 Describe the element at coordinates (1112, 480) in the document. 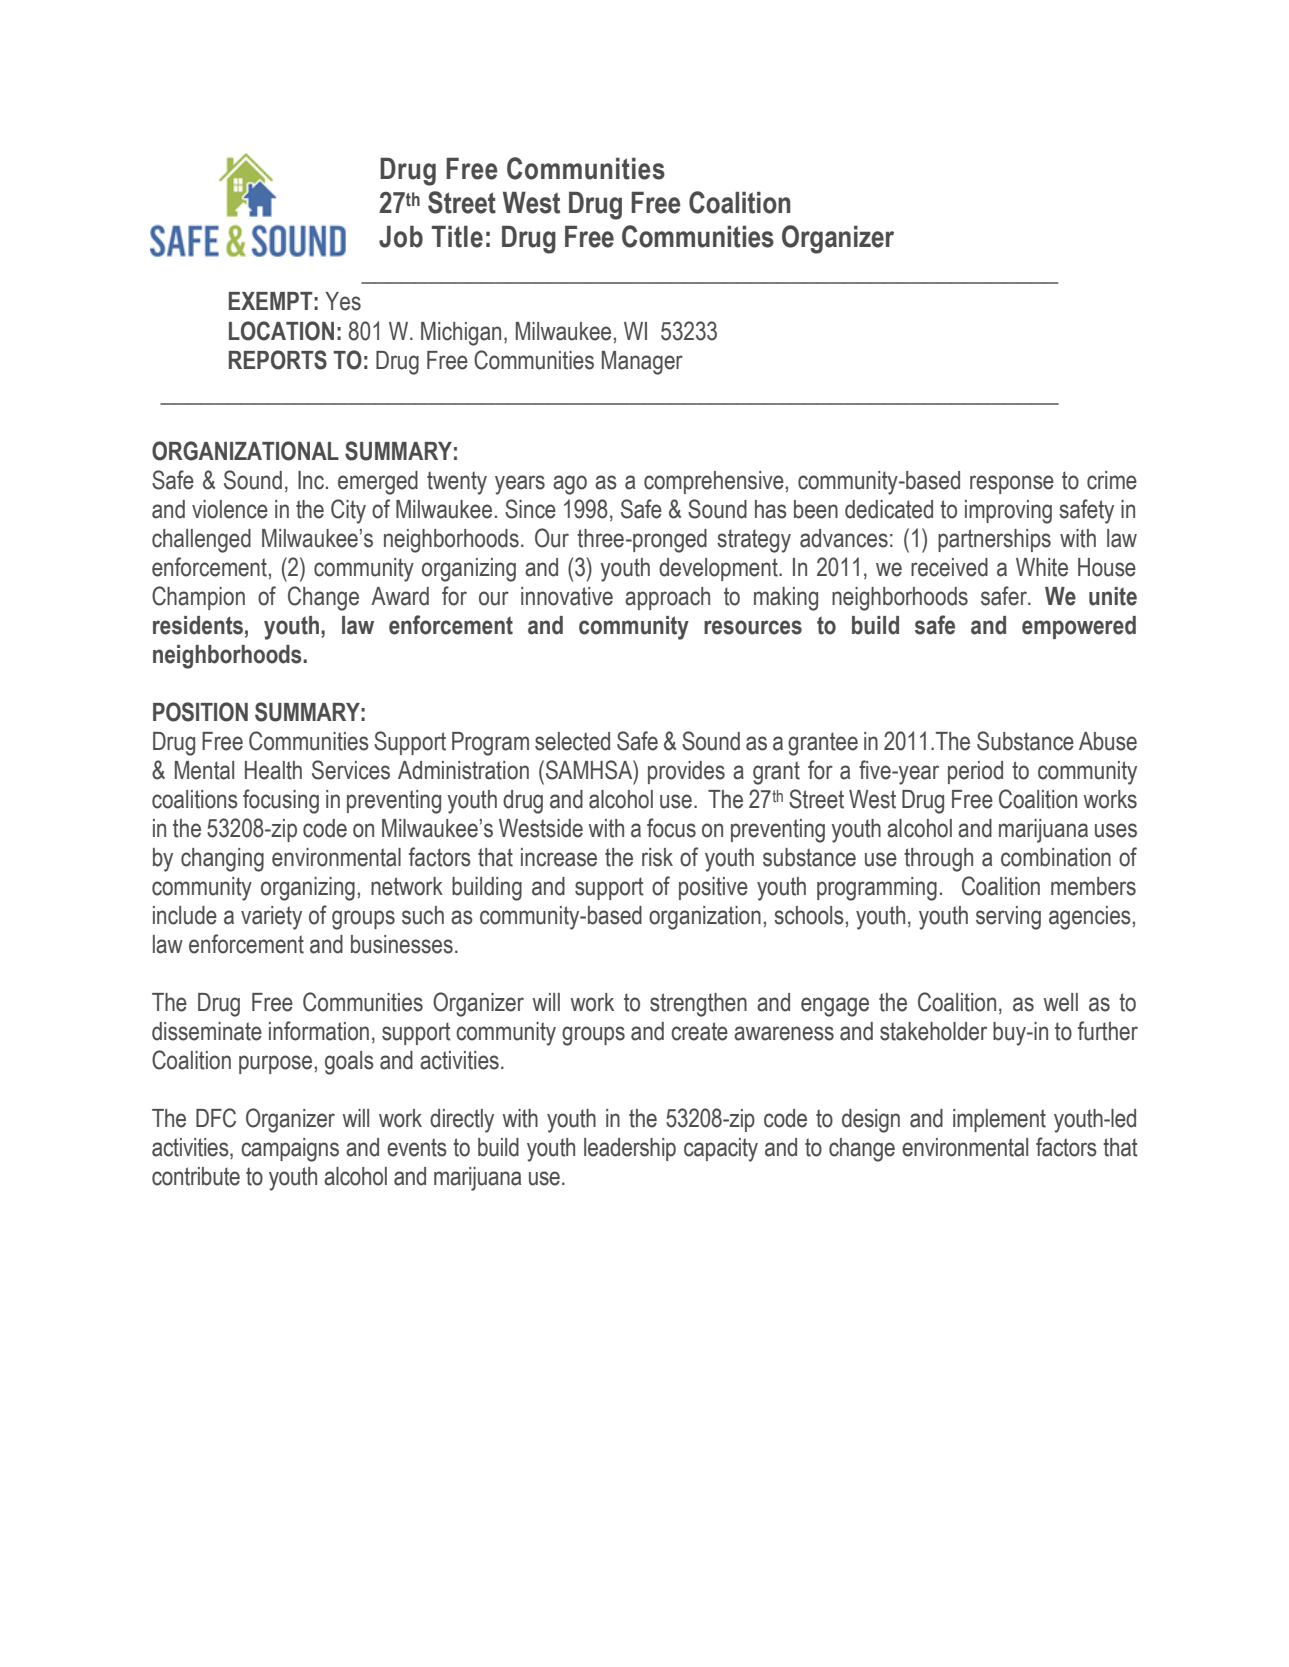

I see `crime` at that location.
